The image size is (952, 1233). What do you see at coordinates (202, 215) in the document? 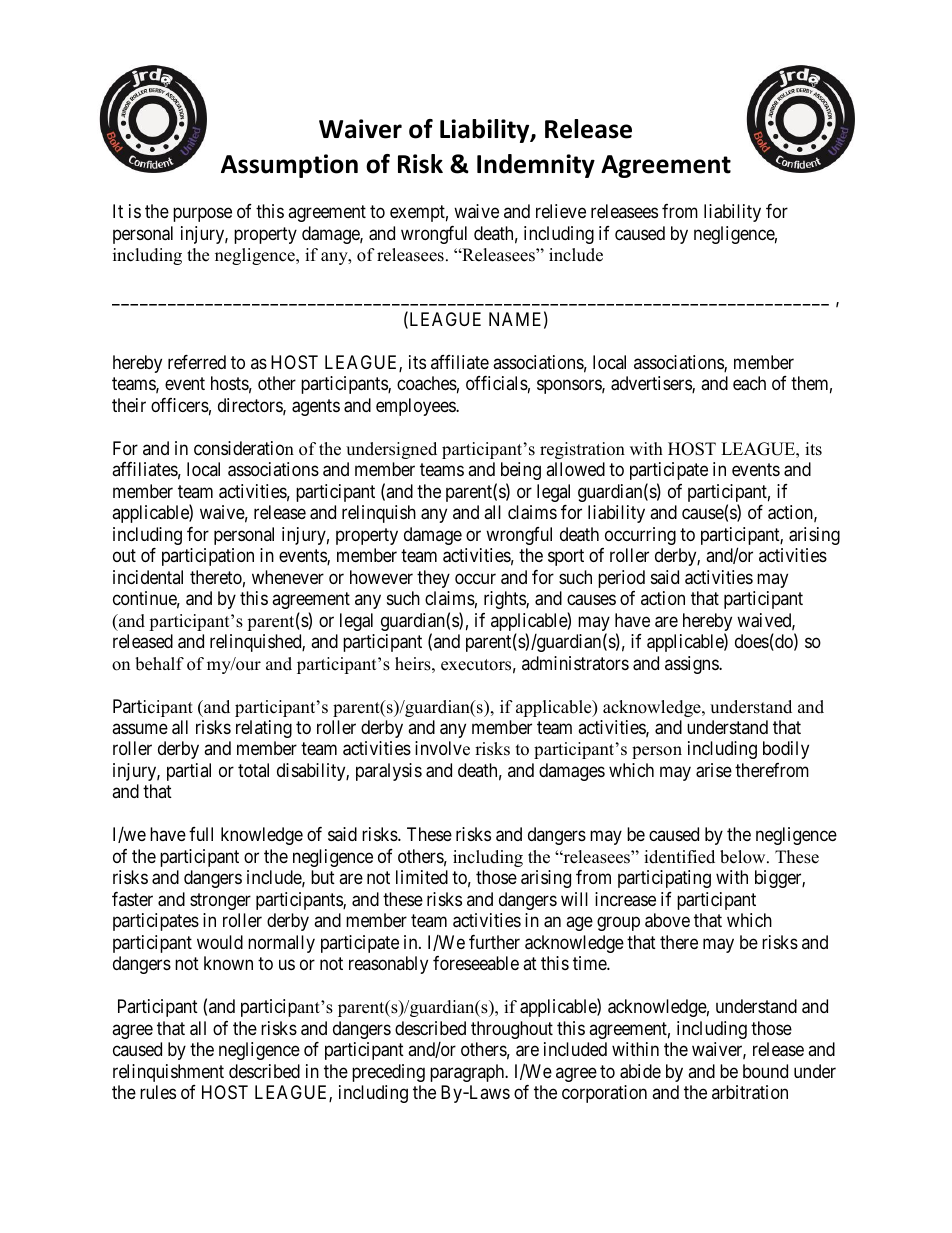
I see `purpose` at bounding box center [202, 215].
